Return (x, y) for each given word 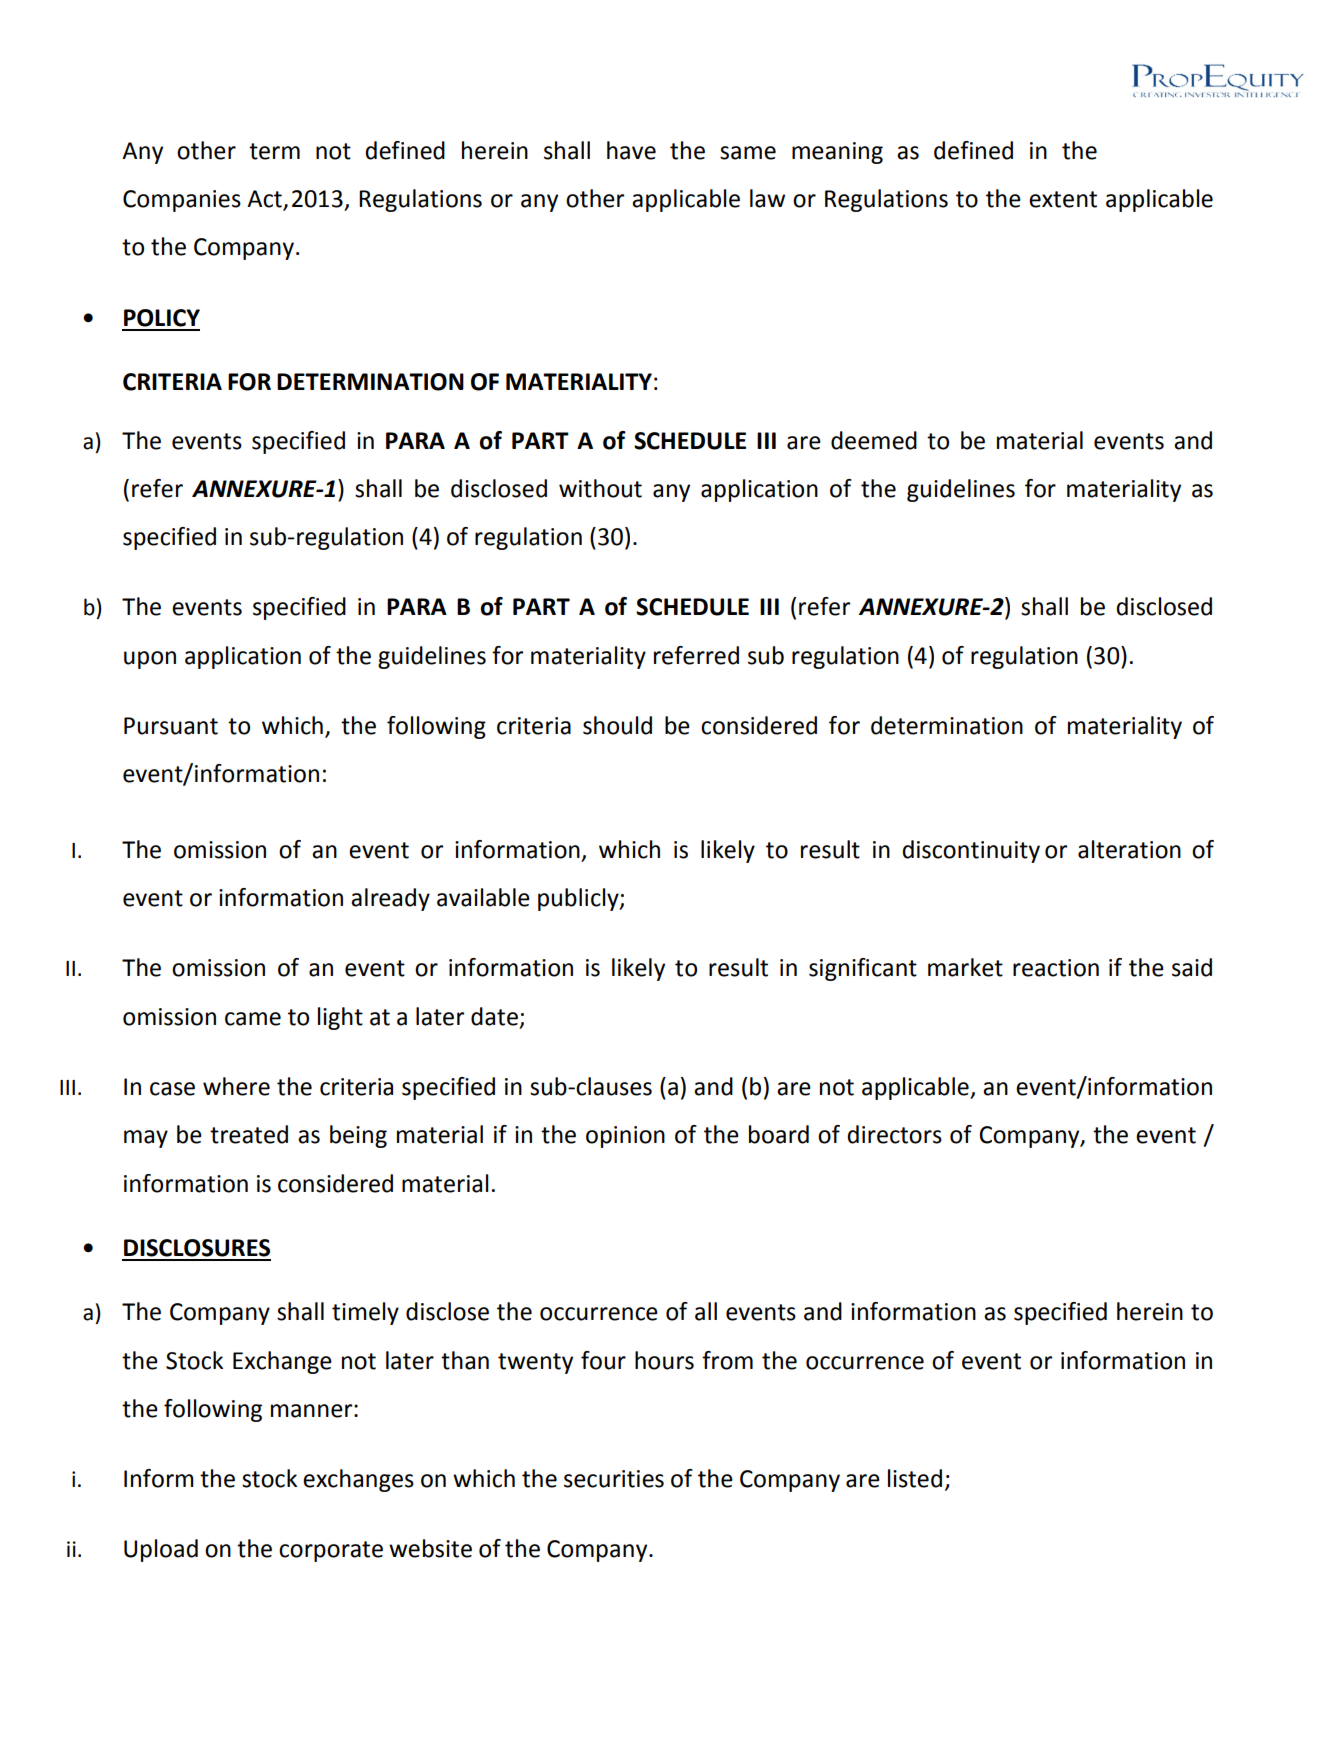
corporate (331, 1551)
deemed (874, 440)
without (600, 488)
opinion (625, 1137)
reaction (1056, 968)
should (617, 725)
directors (895, 1134)
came (253, 1019)
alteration (1129, 849)
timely (365, 1313)
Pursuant (171, 726)
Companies (182, 201)
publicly (579, 899)
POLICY (162, 318)
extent (1063, 199)
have (631, 150)
